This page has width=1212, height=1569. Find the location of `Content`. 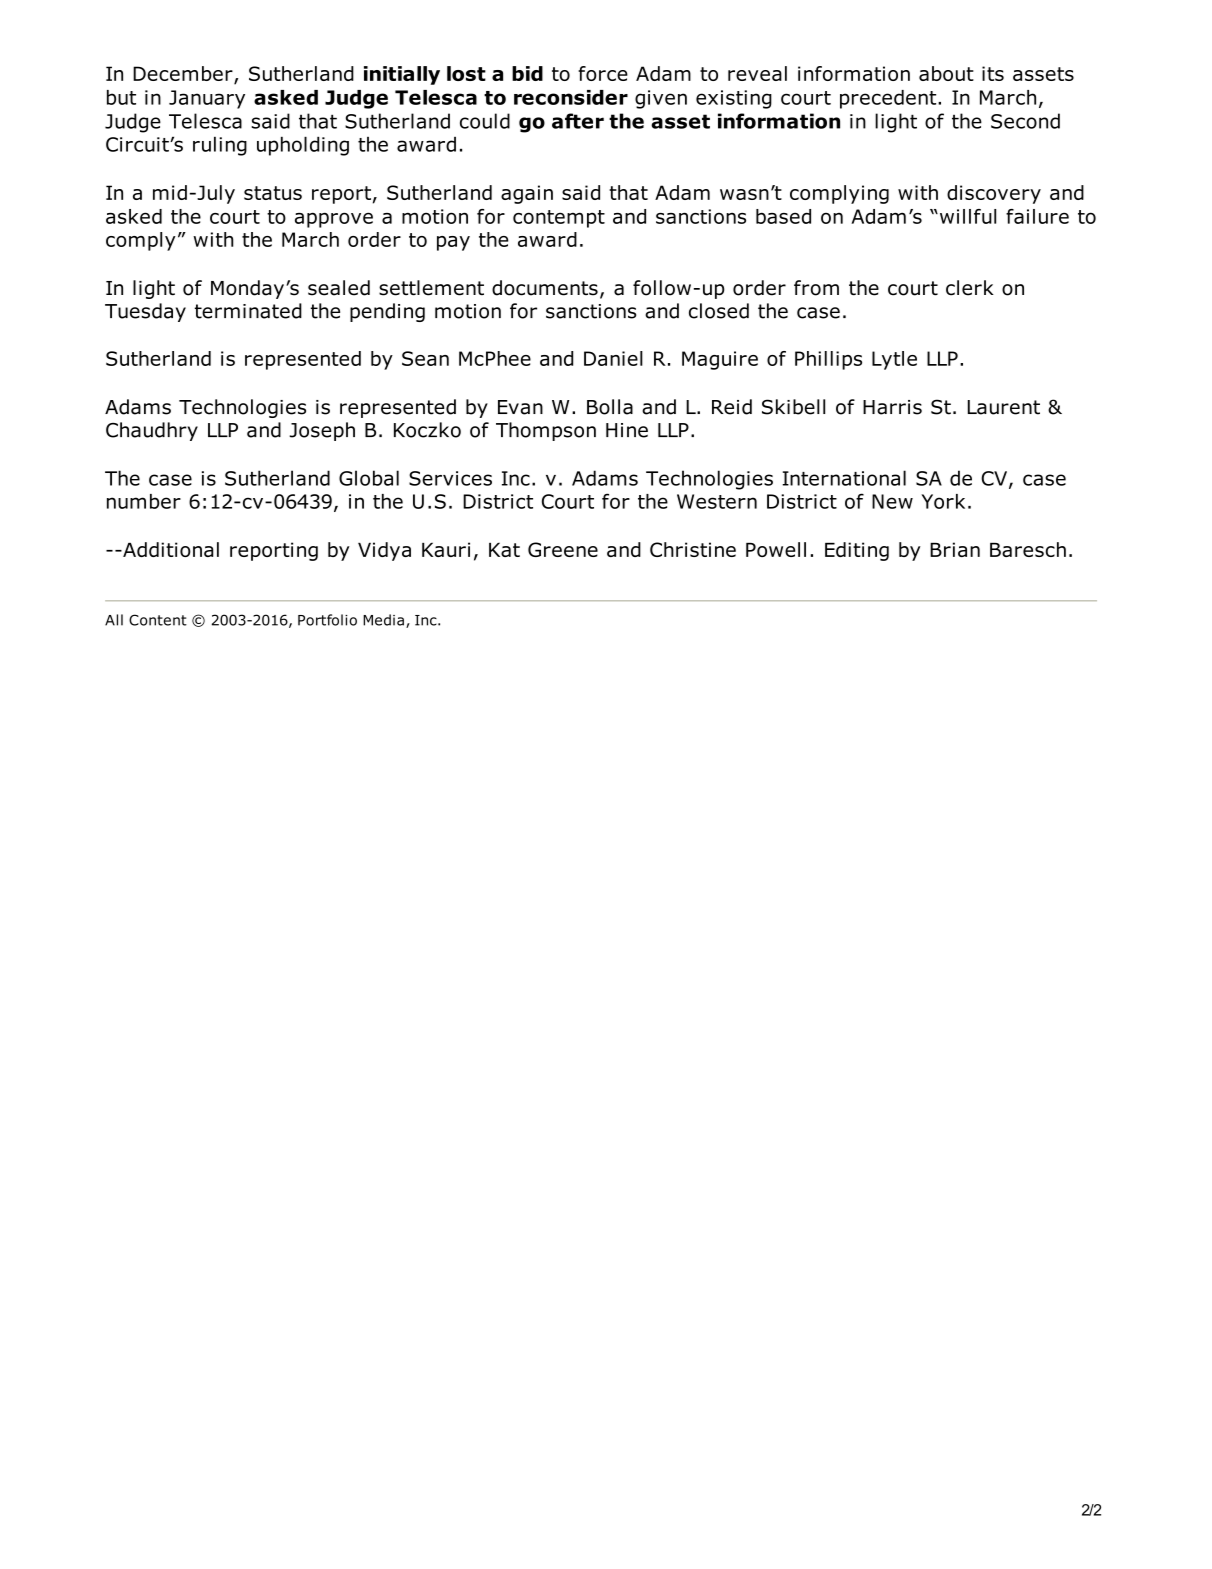

Content is located at coordinates (158, 620).
